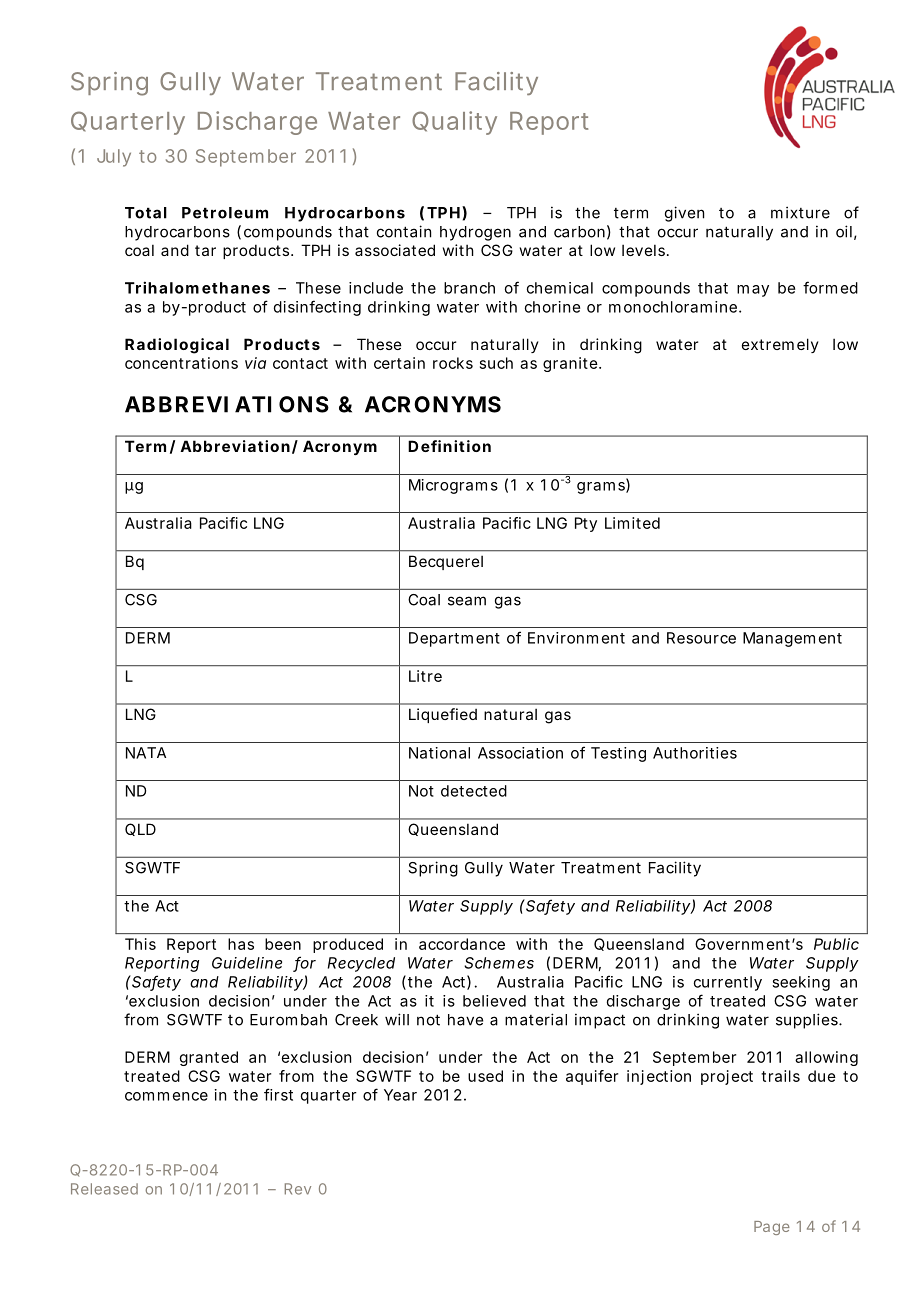 The image size is (924, 1307). What do you see at coordinates (114, 158) in the image?
I see `July` at bounding box center [114, 158].
